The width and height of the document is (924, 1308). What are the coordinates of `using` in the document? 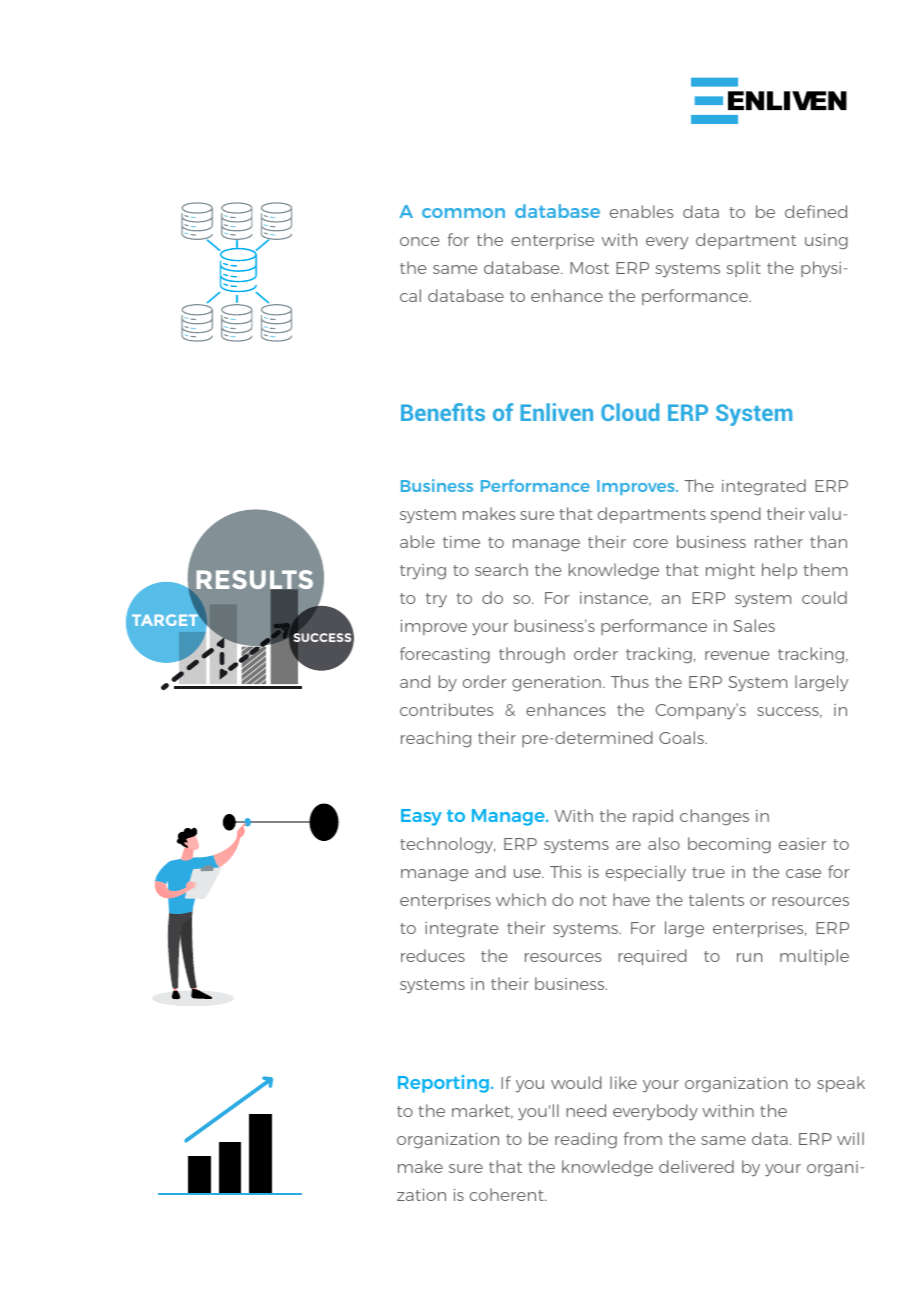 It's located at (826, 242).
